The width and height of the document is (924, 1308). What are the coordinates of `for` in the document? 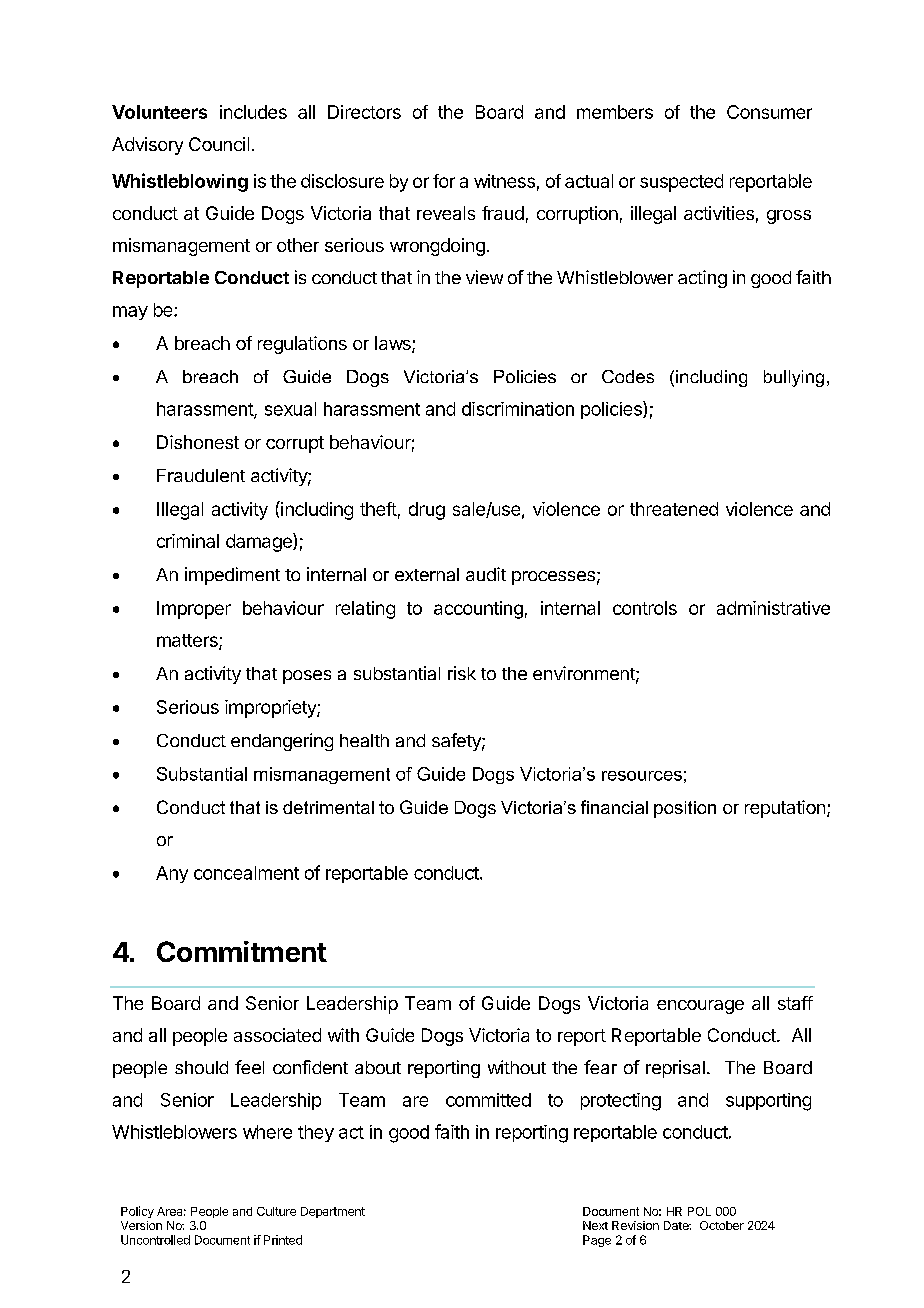 It's located at (444, 181).
